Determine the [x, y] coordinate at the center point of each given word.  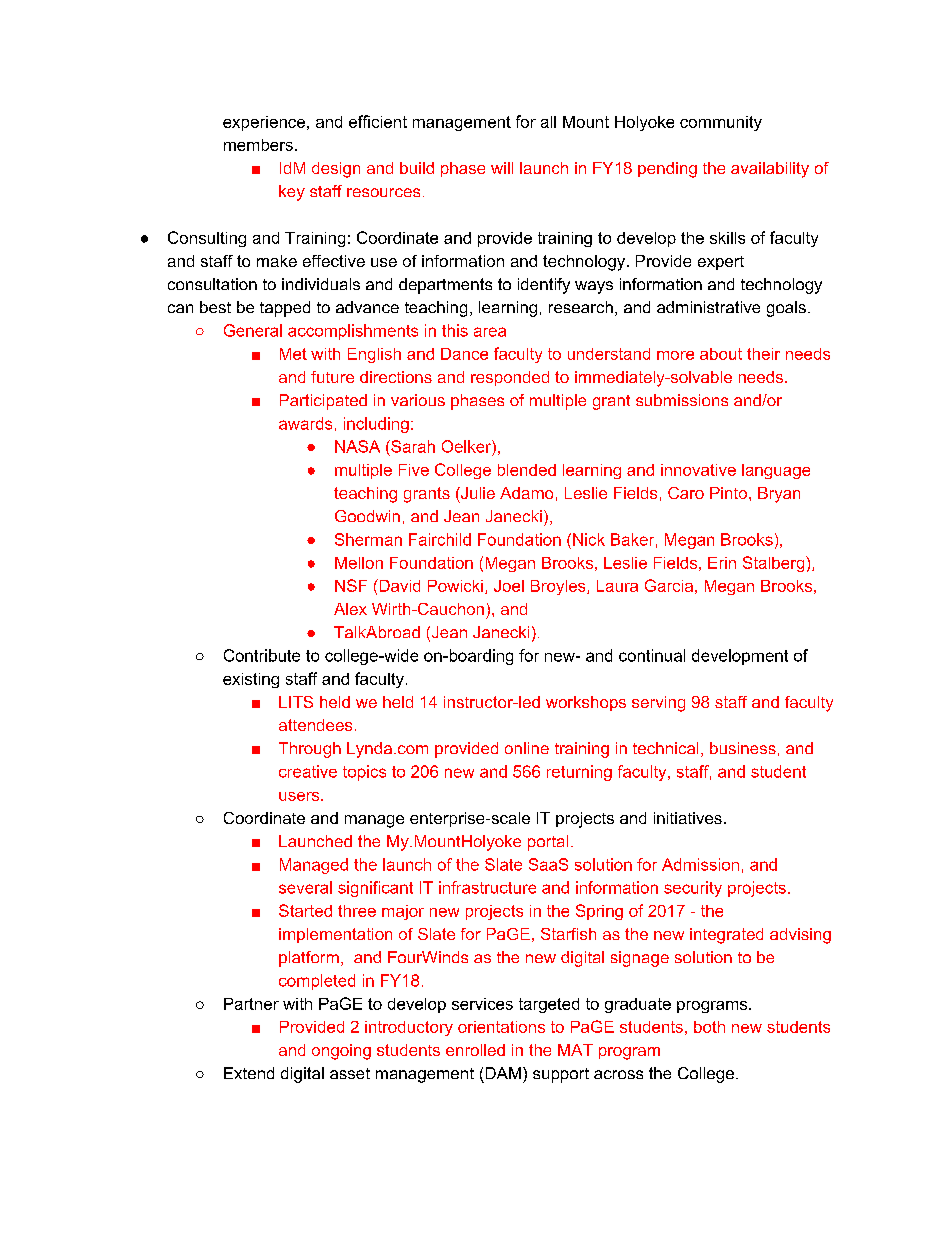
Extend [249, 1073]
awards [305, 423]
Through [310, 750]
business [743, 748]
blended [527, 470]
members [258, 145]
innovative [698, 470]
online [527, 748]
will [502, 168]
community [721, 123]
